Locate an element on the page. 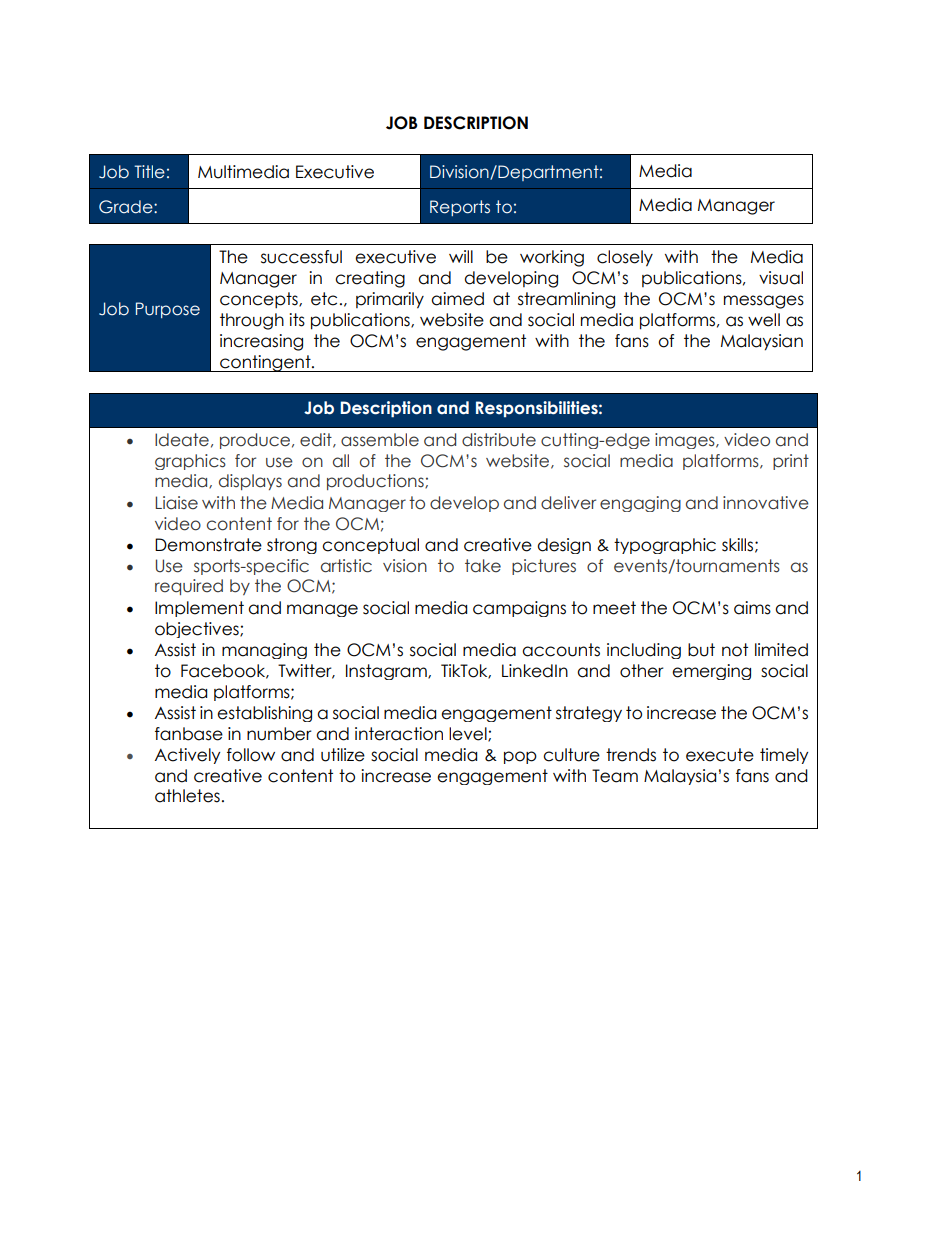  closely is located at coordinates (625, 258).
